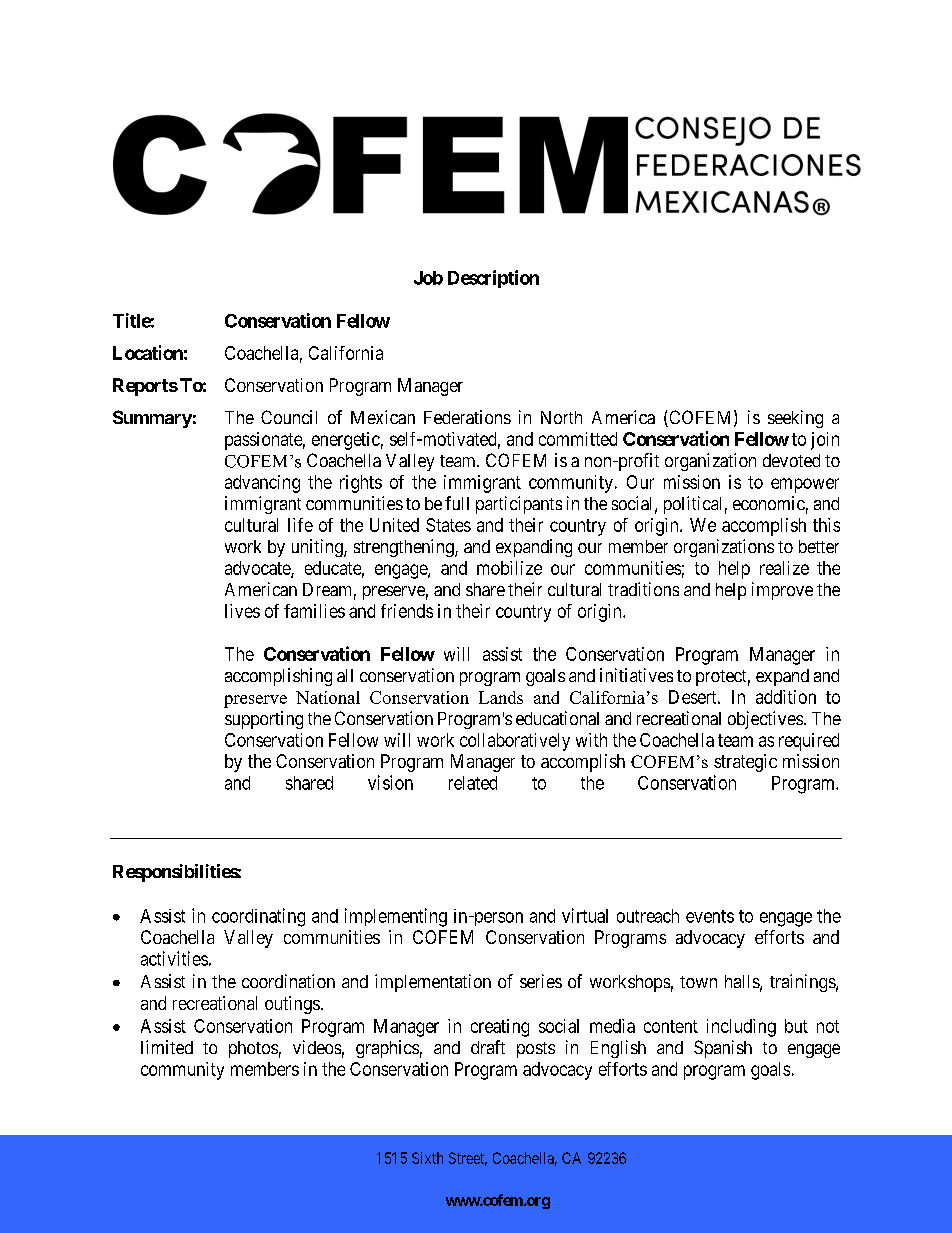 Image resolution: width=952 pixels, height=1233 pixels. I want to click on implementing, so click(396, 917).
